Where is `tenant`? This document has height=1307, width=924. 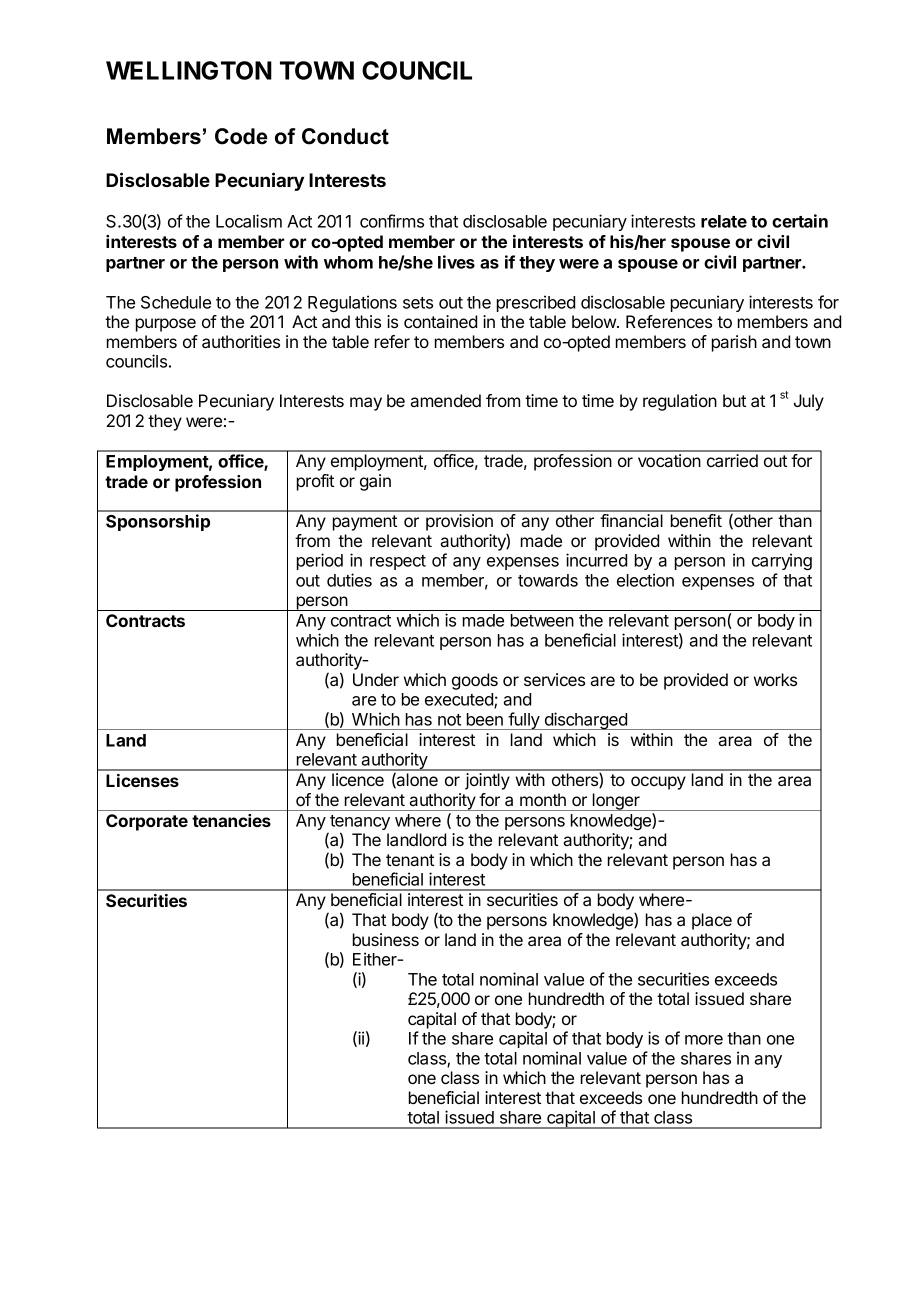 tenant is located at coordinates (410, 860).
